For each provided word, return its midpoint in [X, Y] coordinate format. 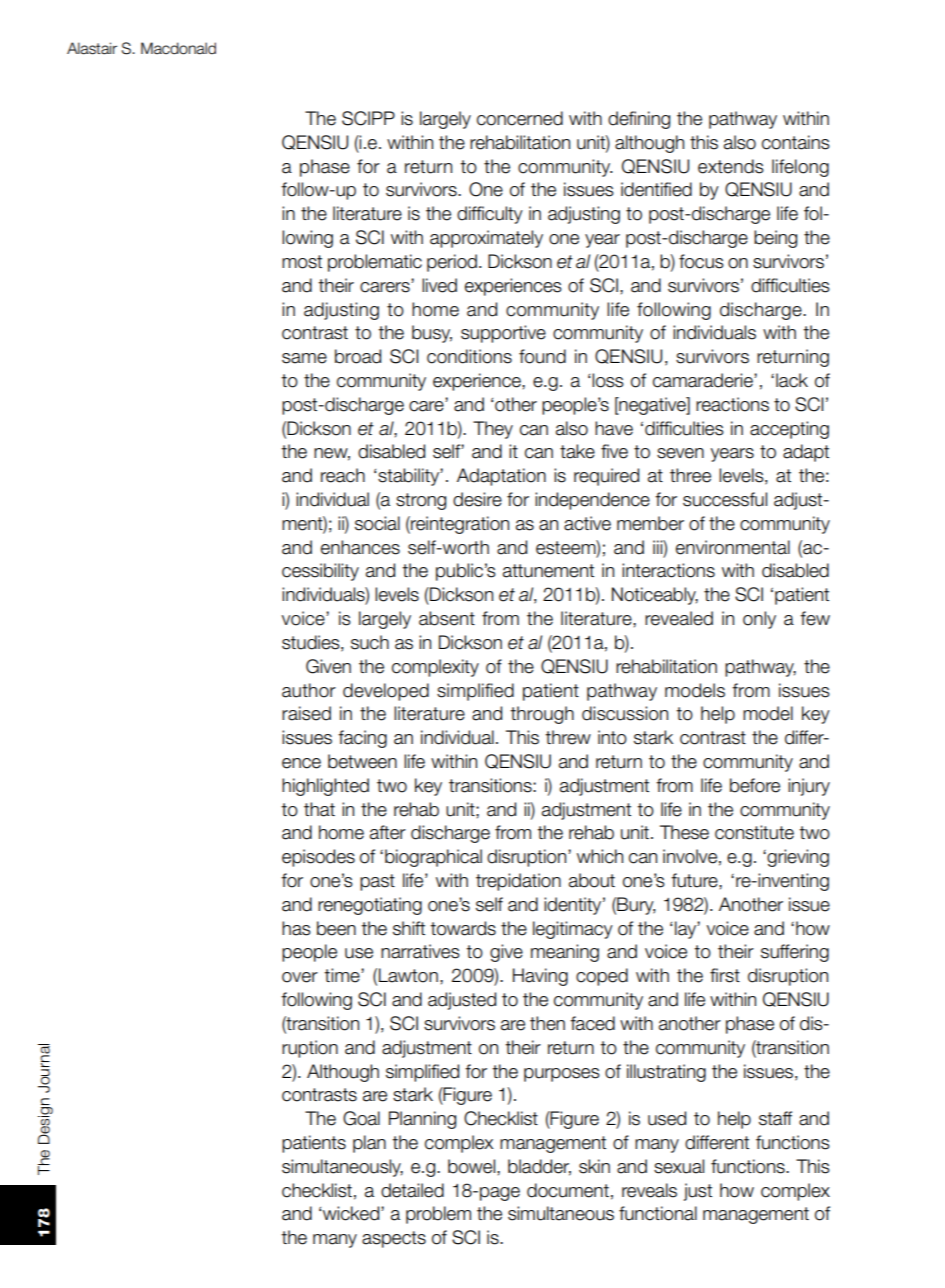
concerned [520, 118]
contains [796, 142]
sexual [679, 1166]
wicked [352, 1213]
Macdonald [178, 48]
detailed [412, 1190]
